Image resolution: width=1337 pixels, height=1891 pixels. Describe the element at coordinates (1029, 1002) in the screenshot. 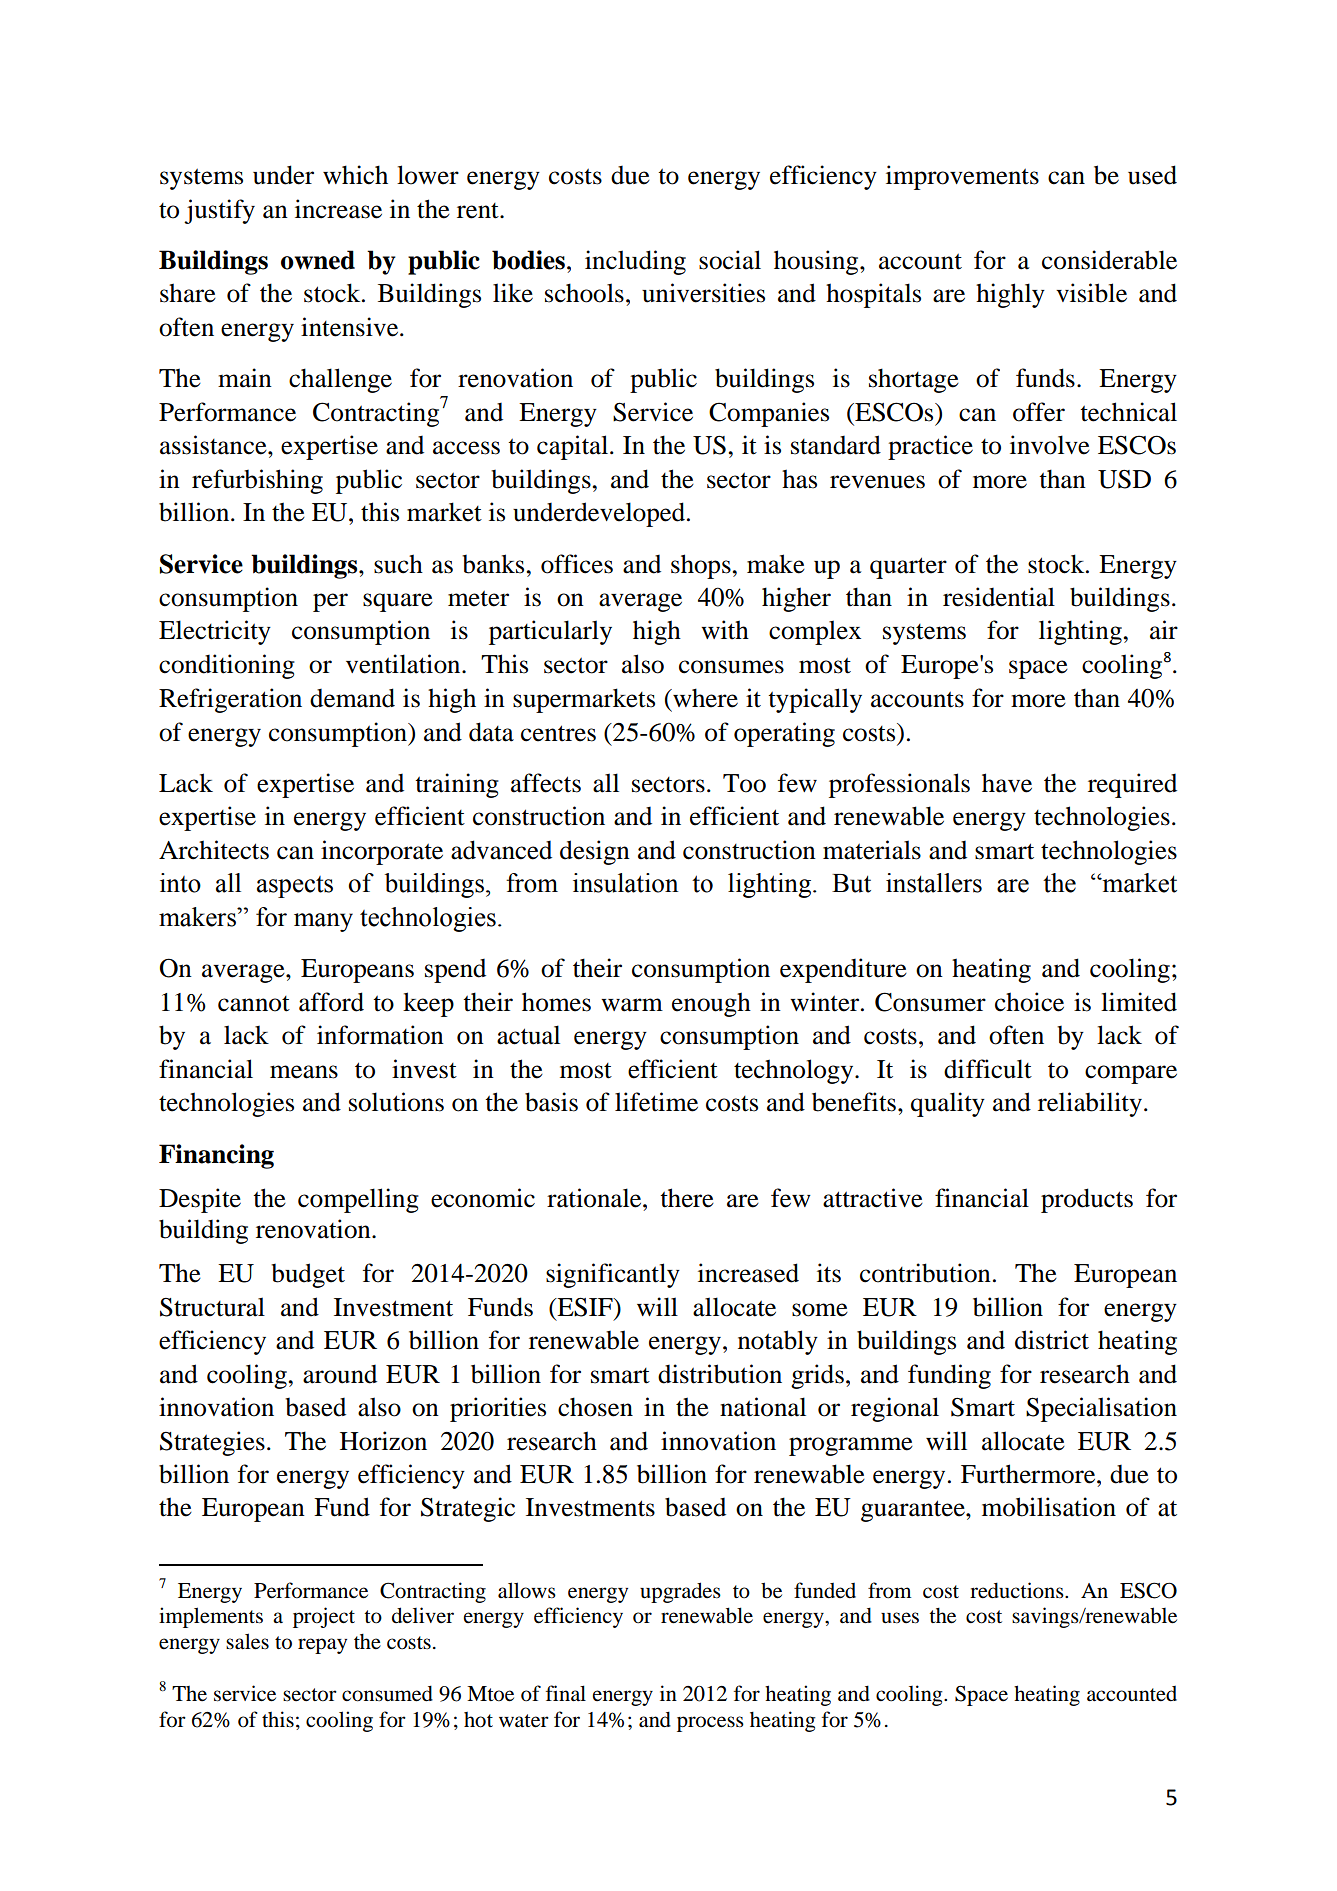

I see `choice` at that location.
